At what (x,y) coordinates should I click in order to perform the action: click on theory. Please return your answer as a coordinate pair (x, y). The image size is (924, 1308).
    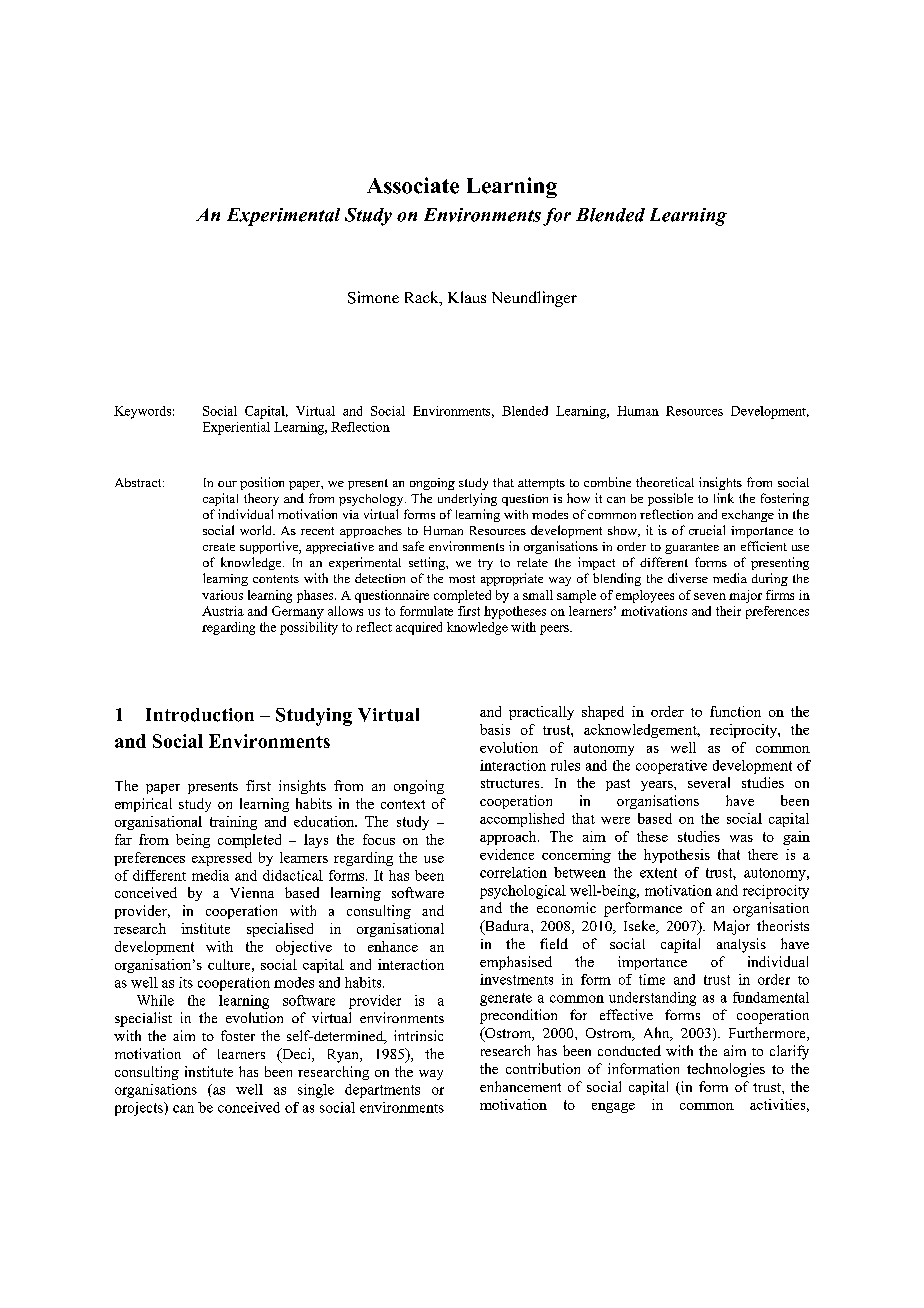
    Looking at the image, I should click on (261, 499).
